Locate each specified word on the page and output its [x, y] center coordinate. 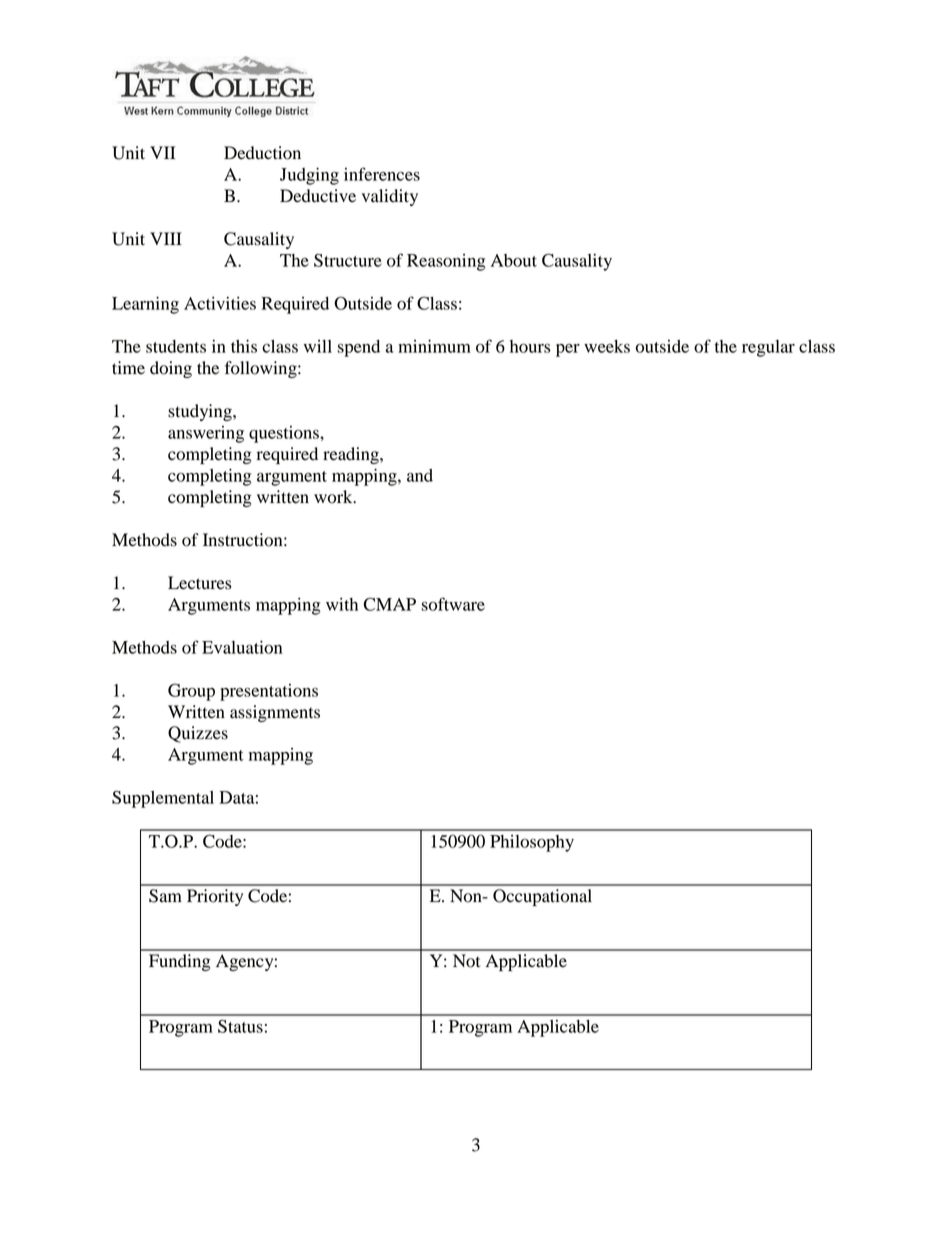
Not [466, 961]
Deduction [262, 153]
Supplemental [163, 799]
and [420, 475]
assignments [275, 713]
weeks [607, 346]
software [453, 604]
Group [191, 692]
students [176, 346]
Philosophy [532, 843]
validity [390, 197]
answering [206, 434]
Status [240, 1026]
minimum [434, 346]
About [514, 260]
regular [768, 348]
